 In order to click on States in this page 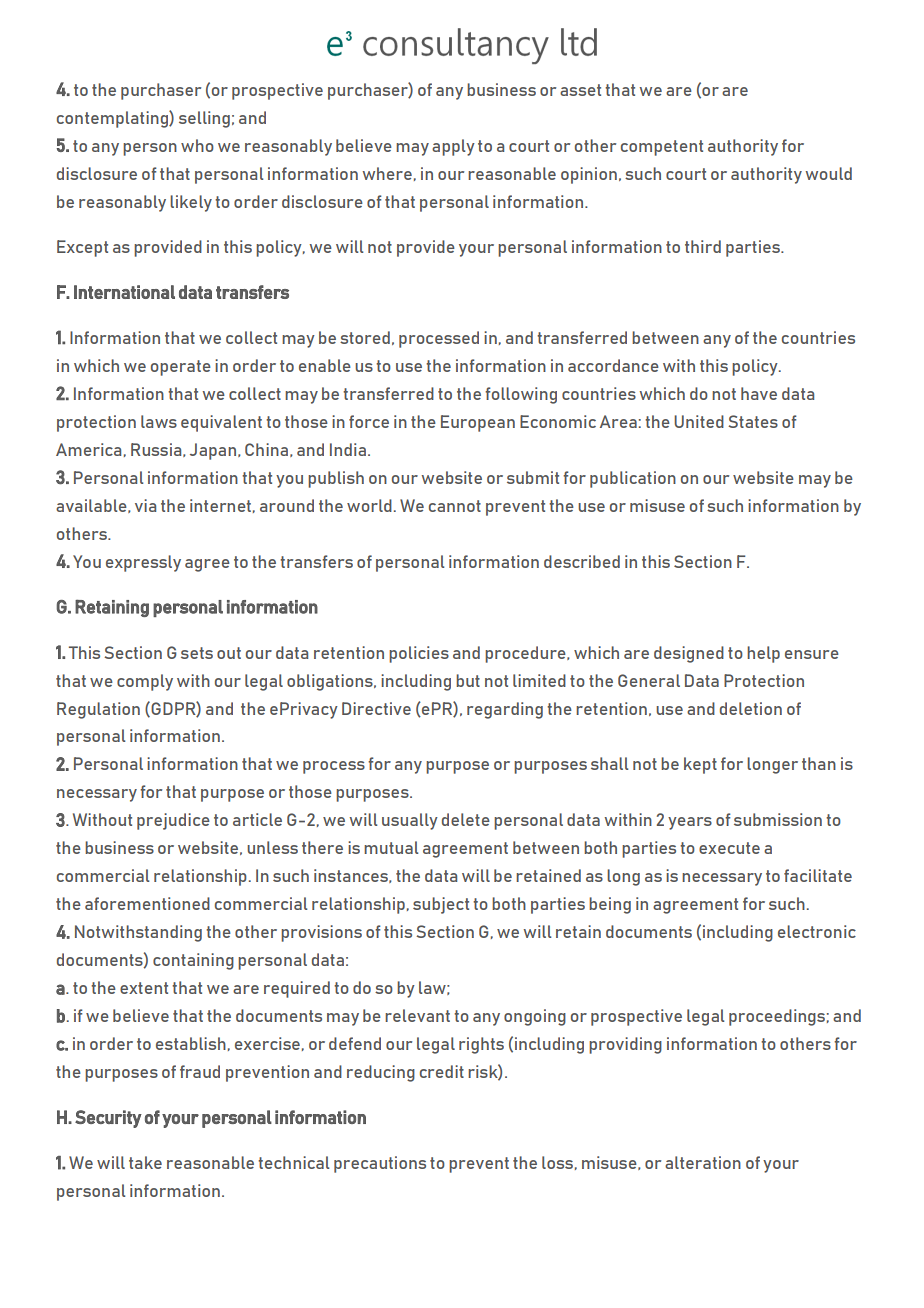, I will do `click(753, 421)`.
